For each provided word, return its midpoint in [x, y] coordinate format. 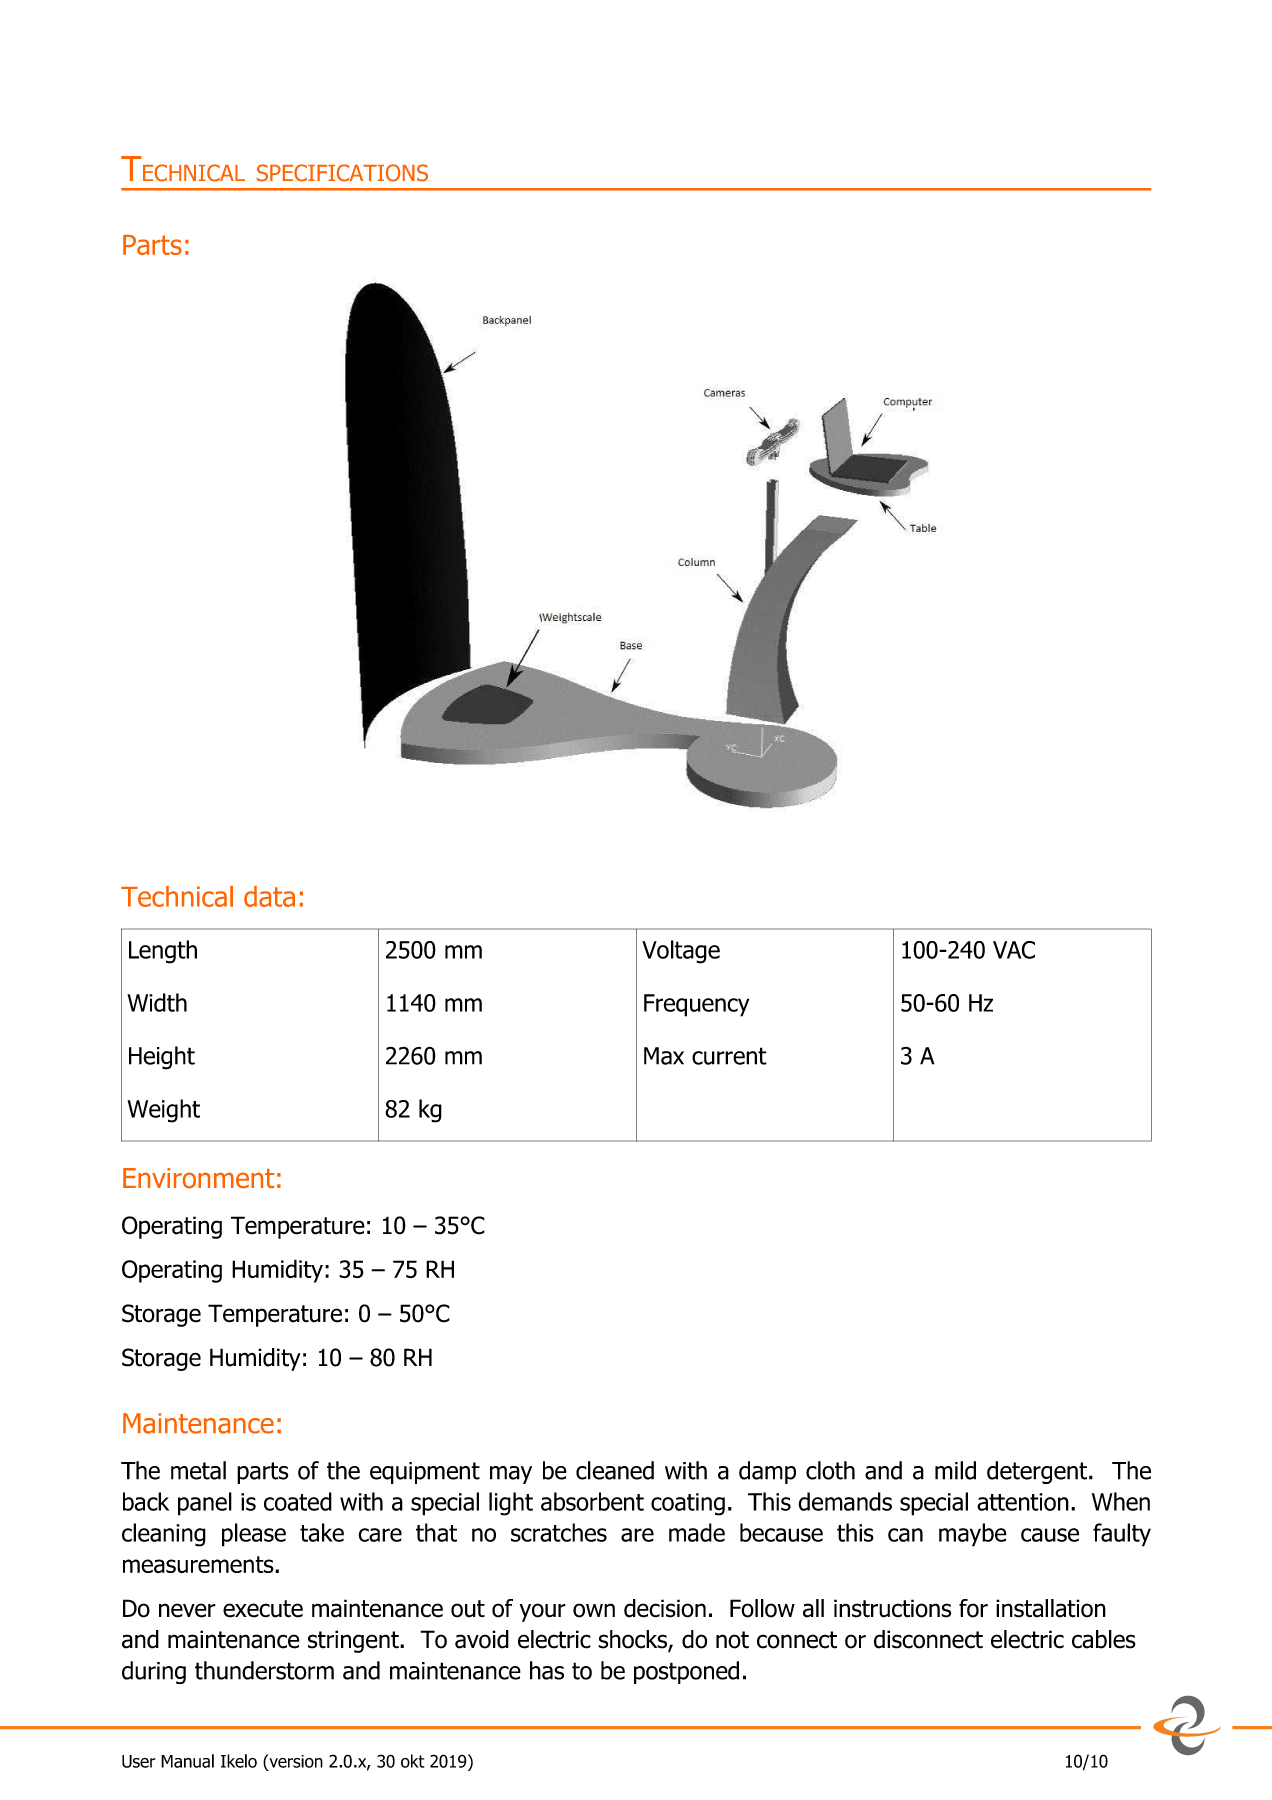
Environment [198, 1178]
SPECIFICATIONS [342, 173]
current [729, 1056]
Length [163, 952]
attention [1023, 1502]
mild [955, 1470]
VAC [1014, 950]
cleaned [615, 1470]
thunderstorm [264, 1670]
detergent [1037, 1472]
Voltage [681, 952]
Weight [163, 1111]
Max [664, 1056]
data [269, 896]
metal [198, 1470]
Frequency [696, 1005]
